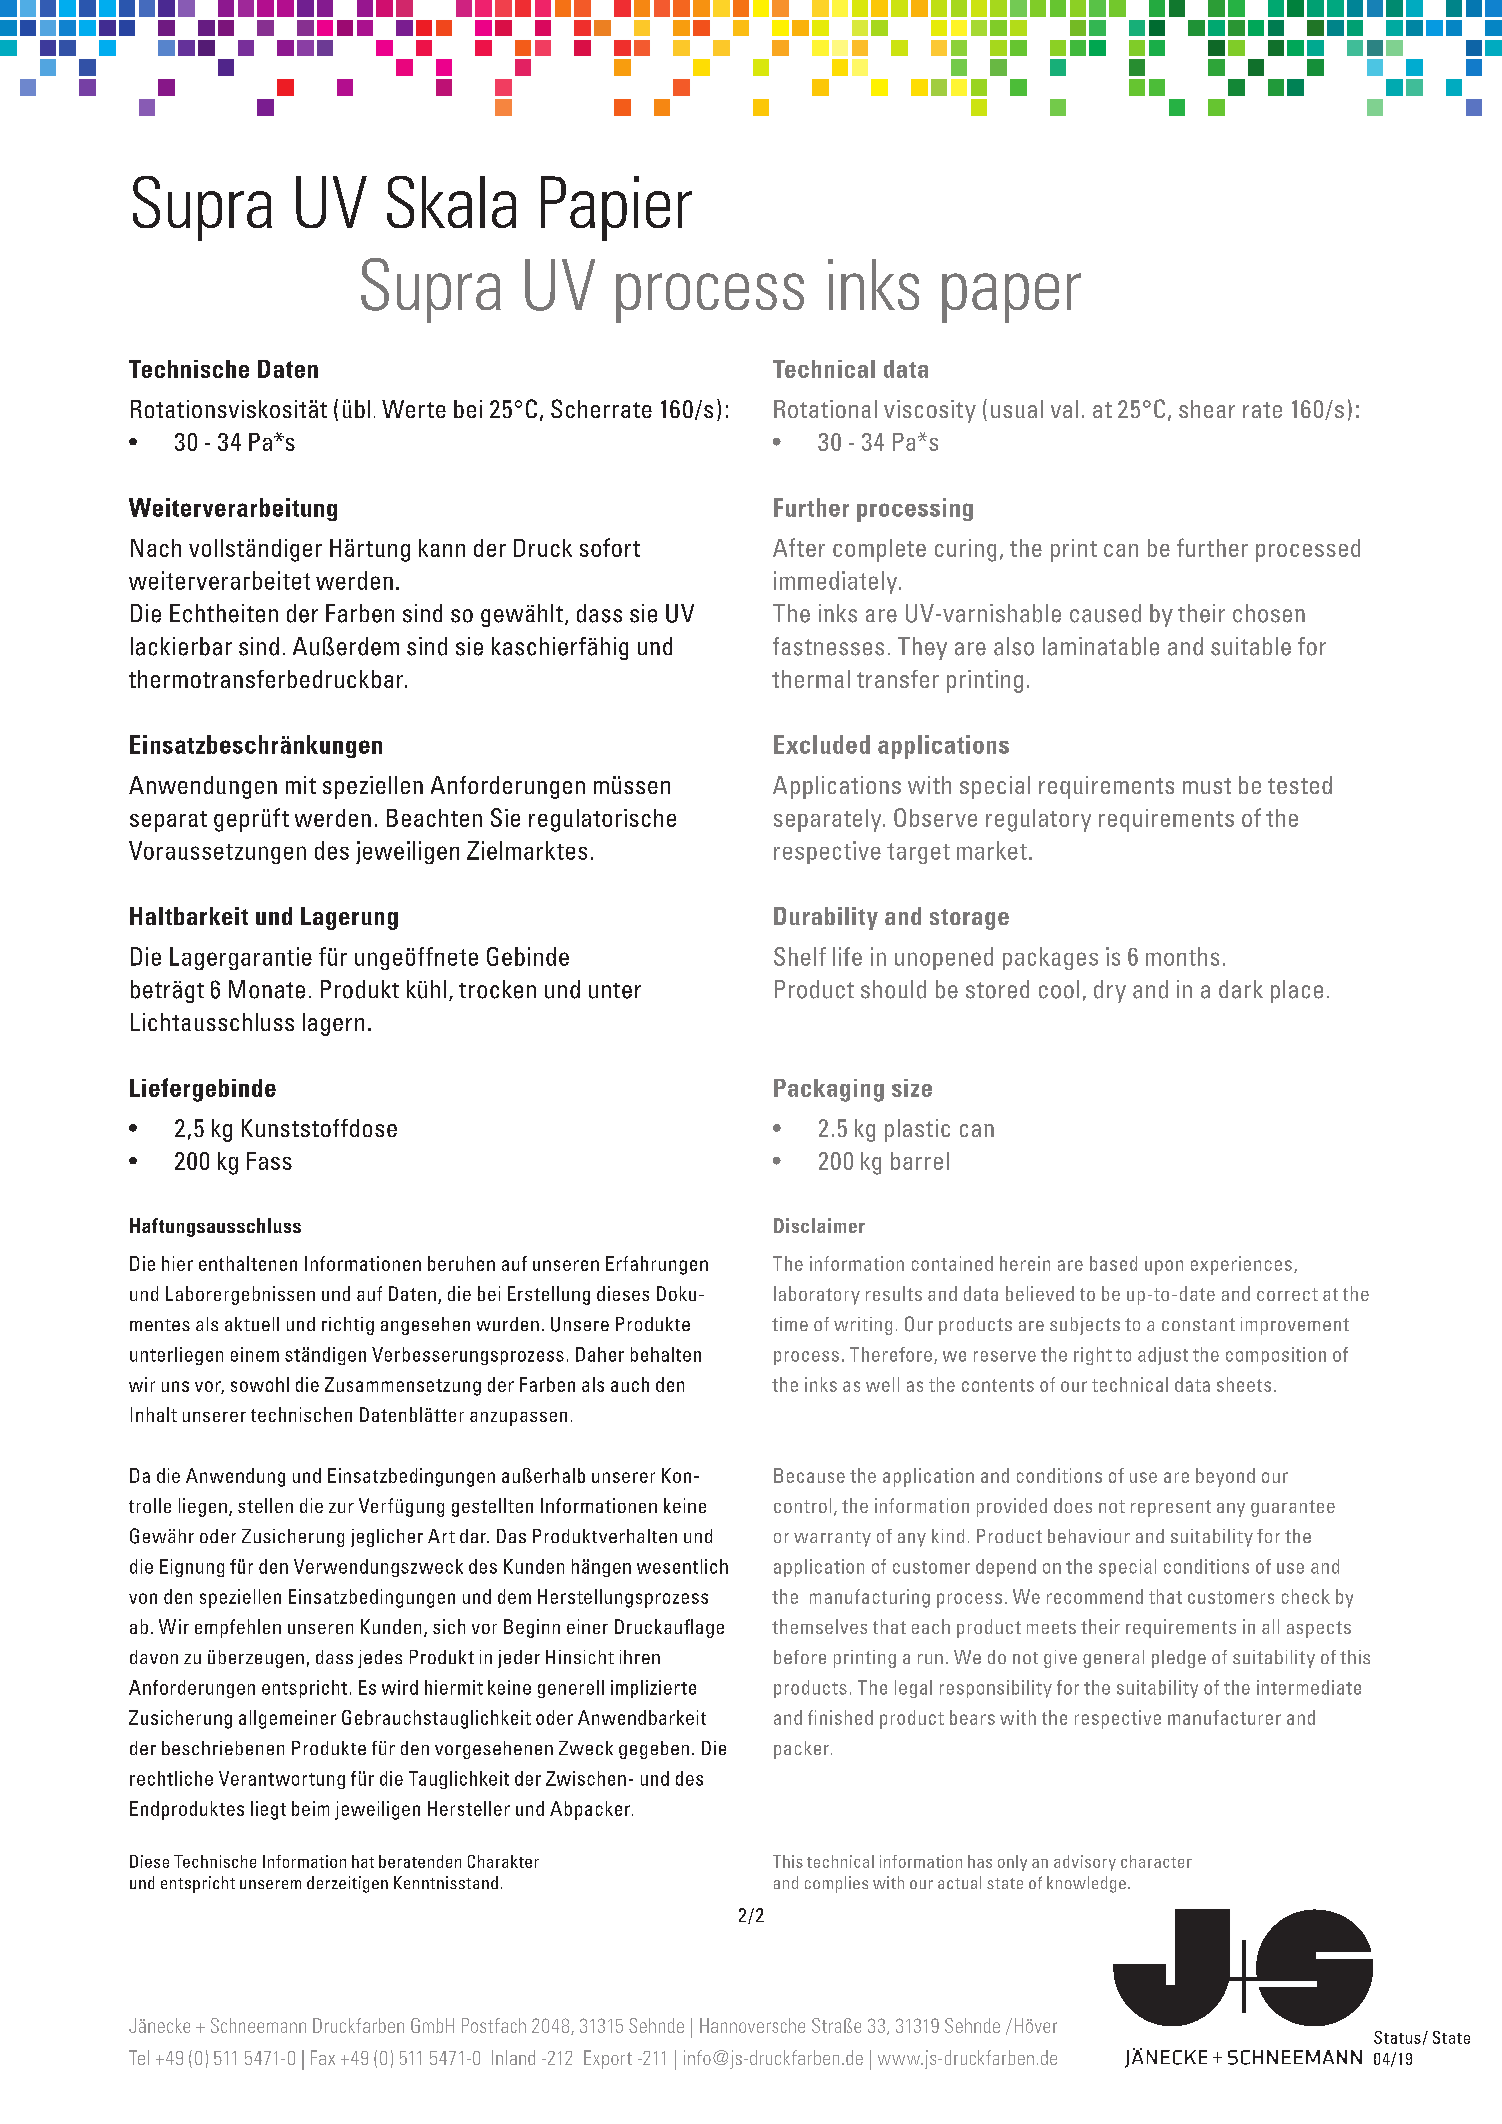  Describe the element at coordinates (800, 956) in the screenshot. I see `Shelf` at that location.
